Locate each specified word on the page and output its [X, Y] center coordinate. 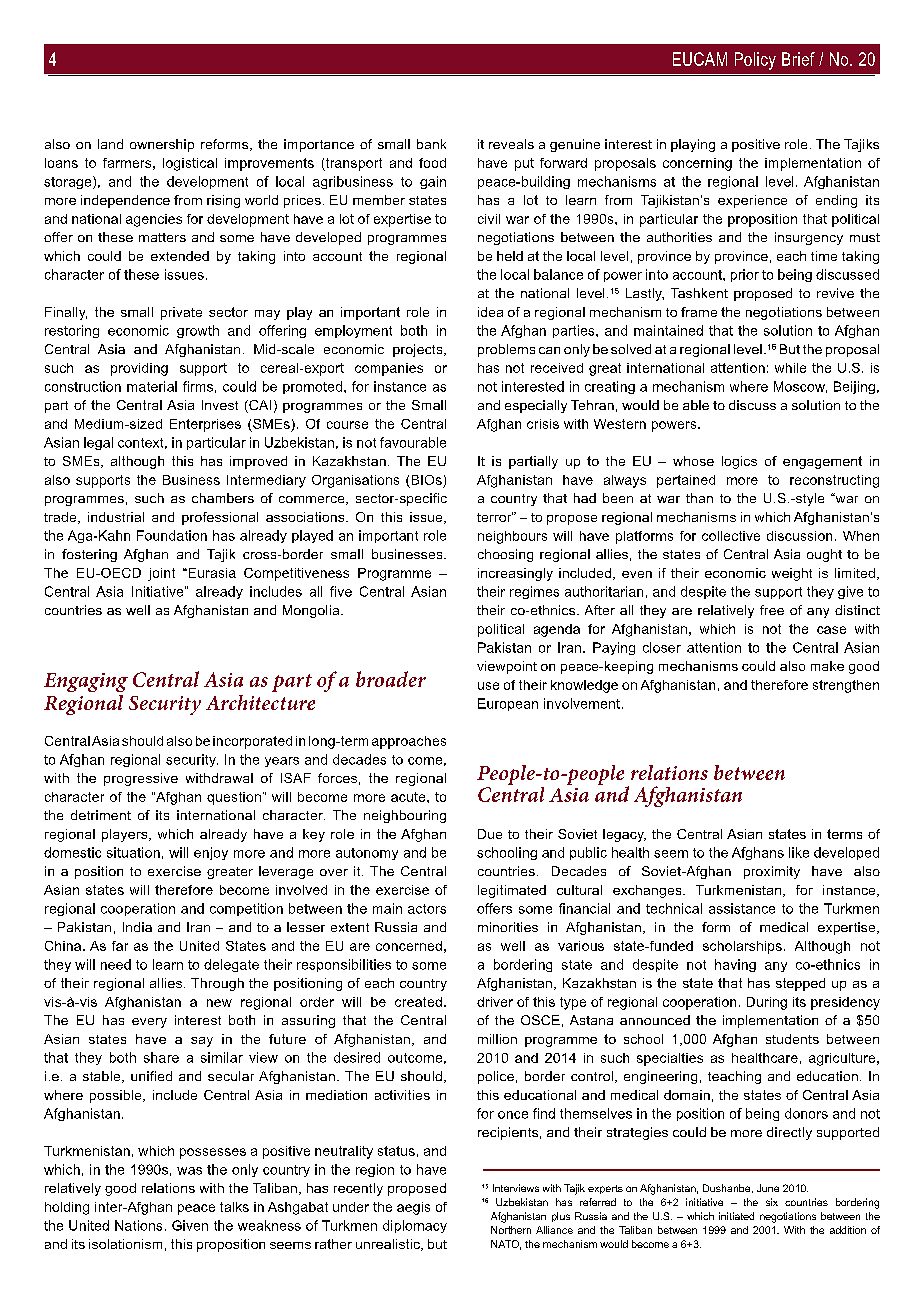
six [772, 1202]
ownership [162, 145]
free [772, 610]
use [488, 686]
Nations [138, 1225]
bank [431, 144]
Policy [755, 61]
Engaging [86, 682]
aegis [413, 1208]
